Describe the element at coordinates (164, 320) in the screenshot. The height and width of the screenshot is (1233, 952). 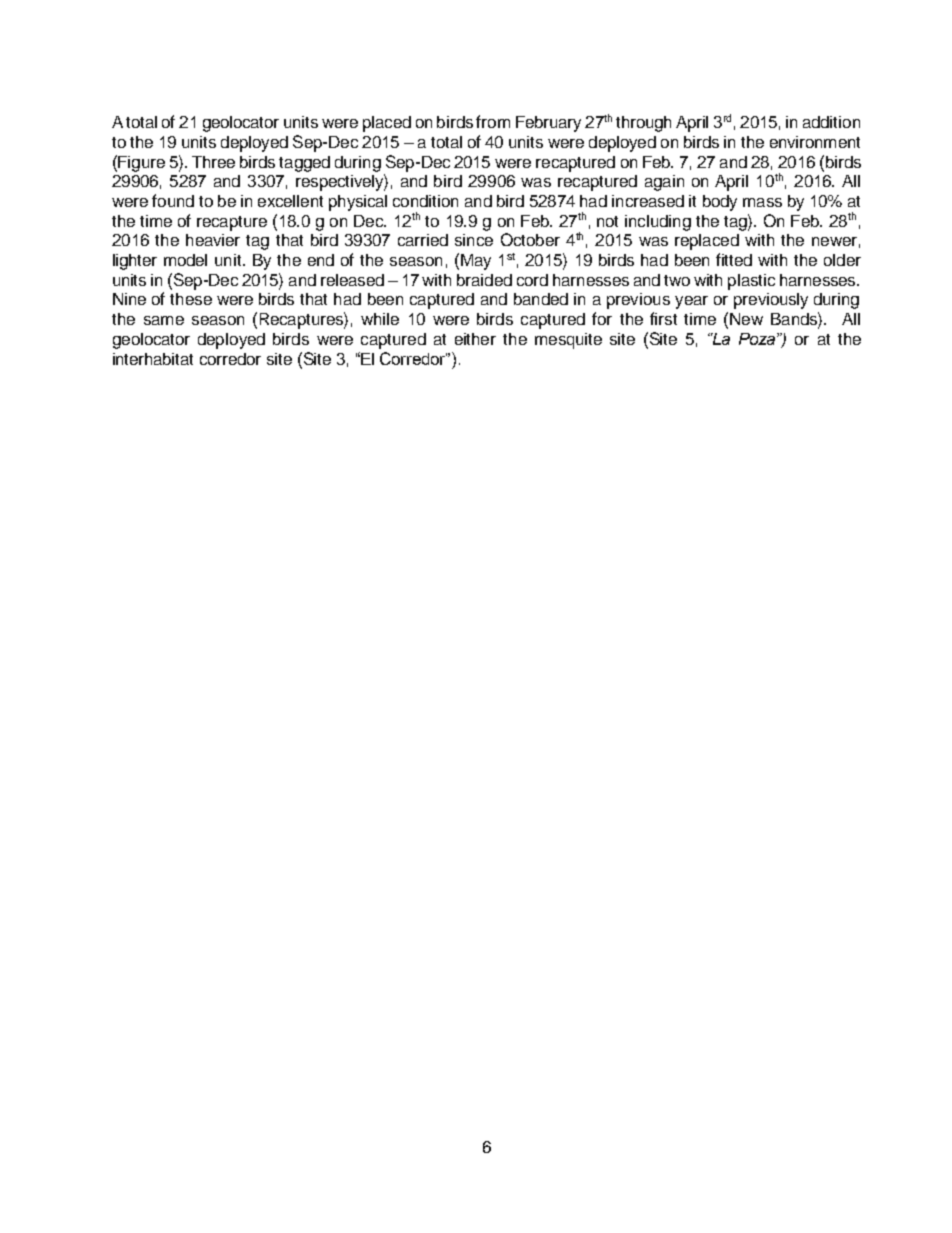
I see `same` at that location.
